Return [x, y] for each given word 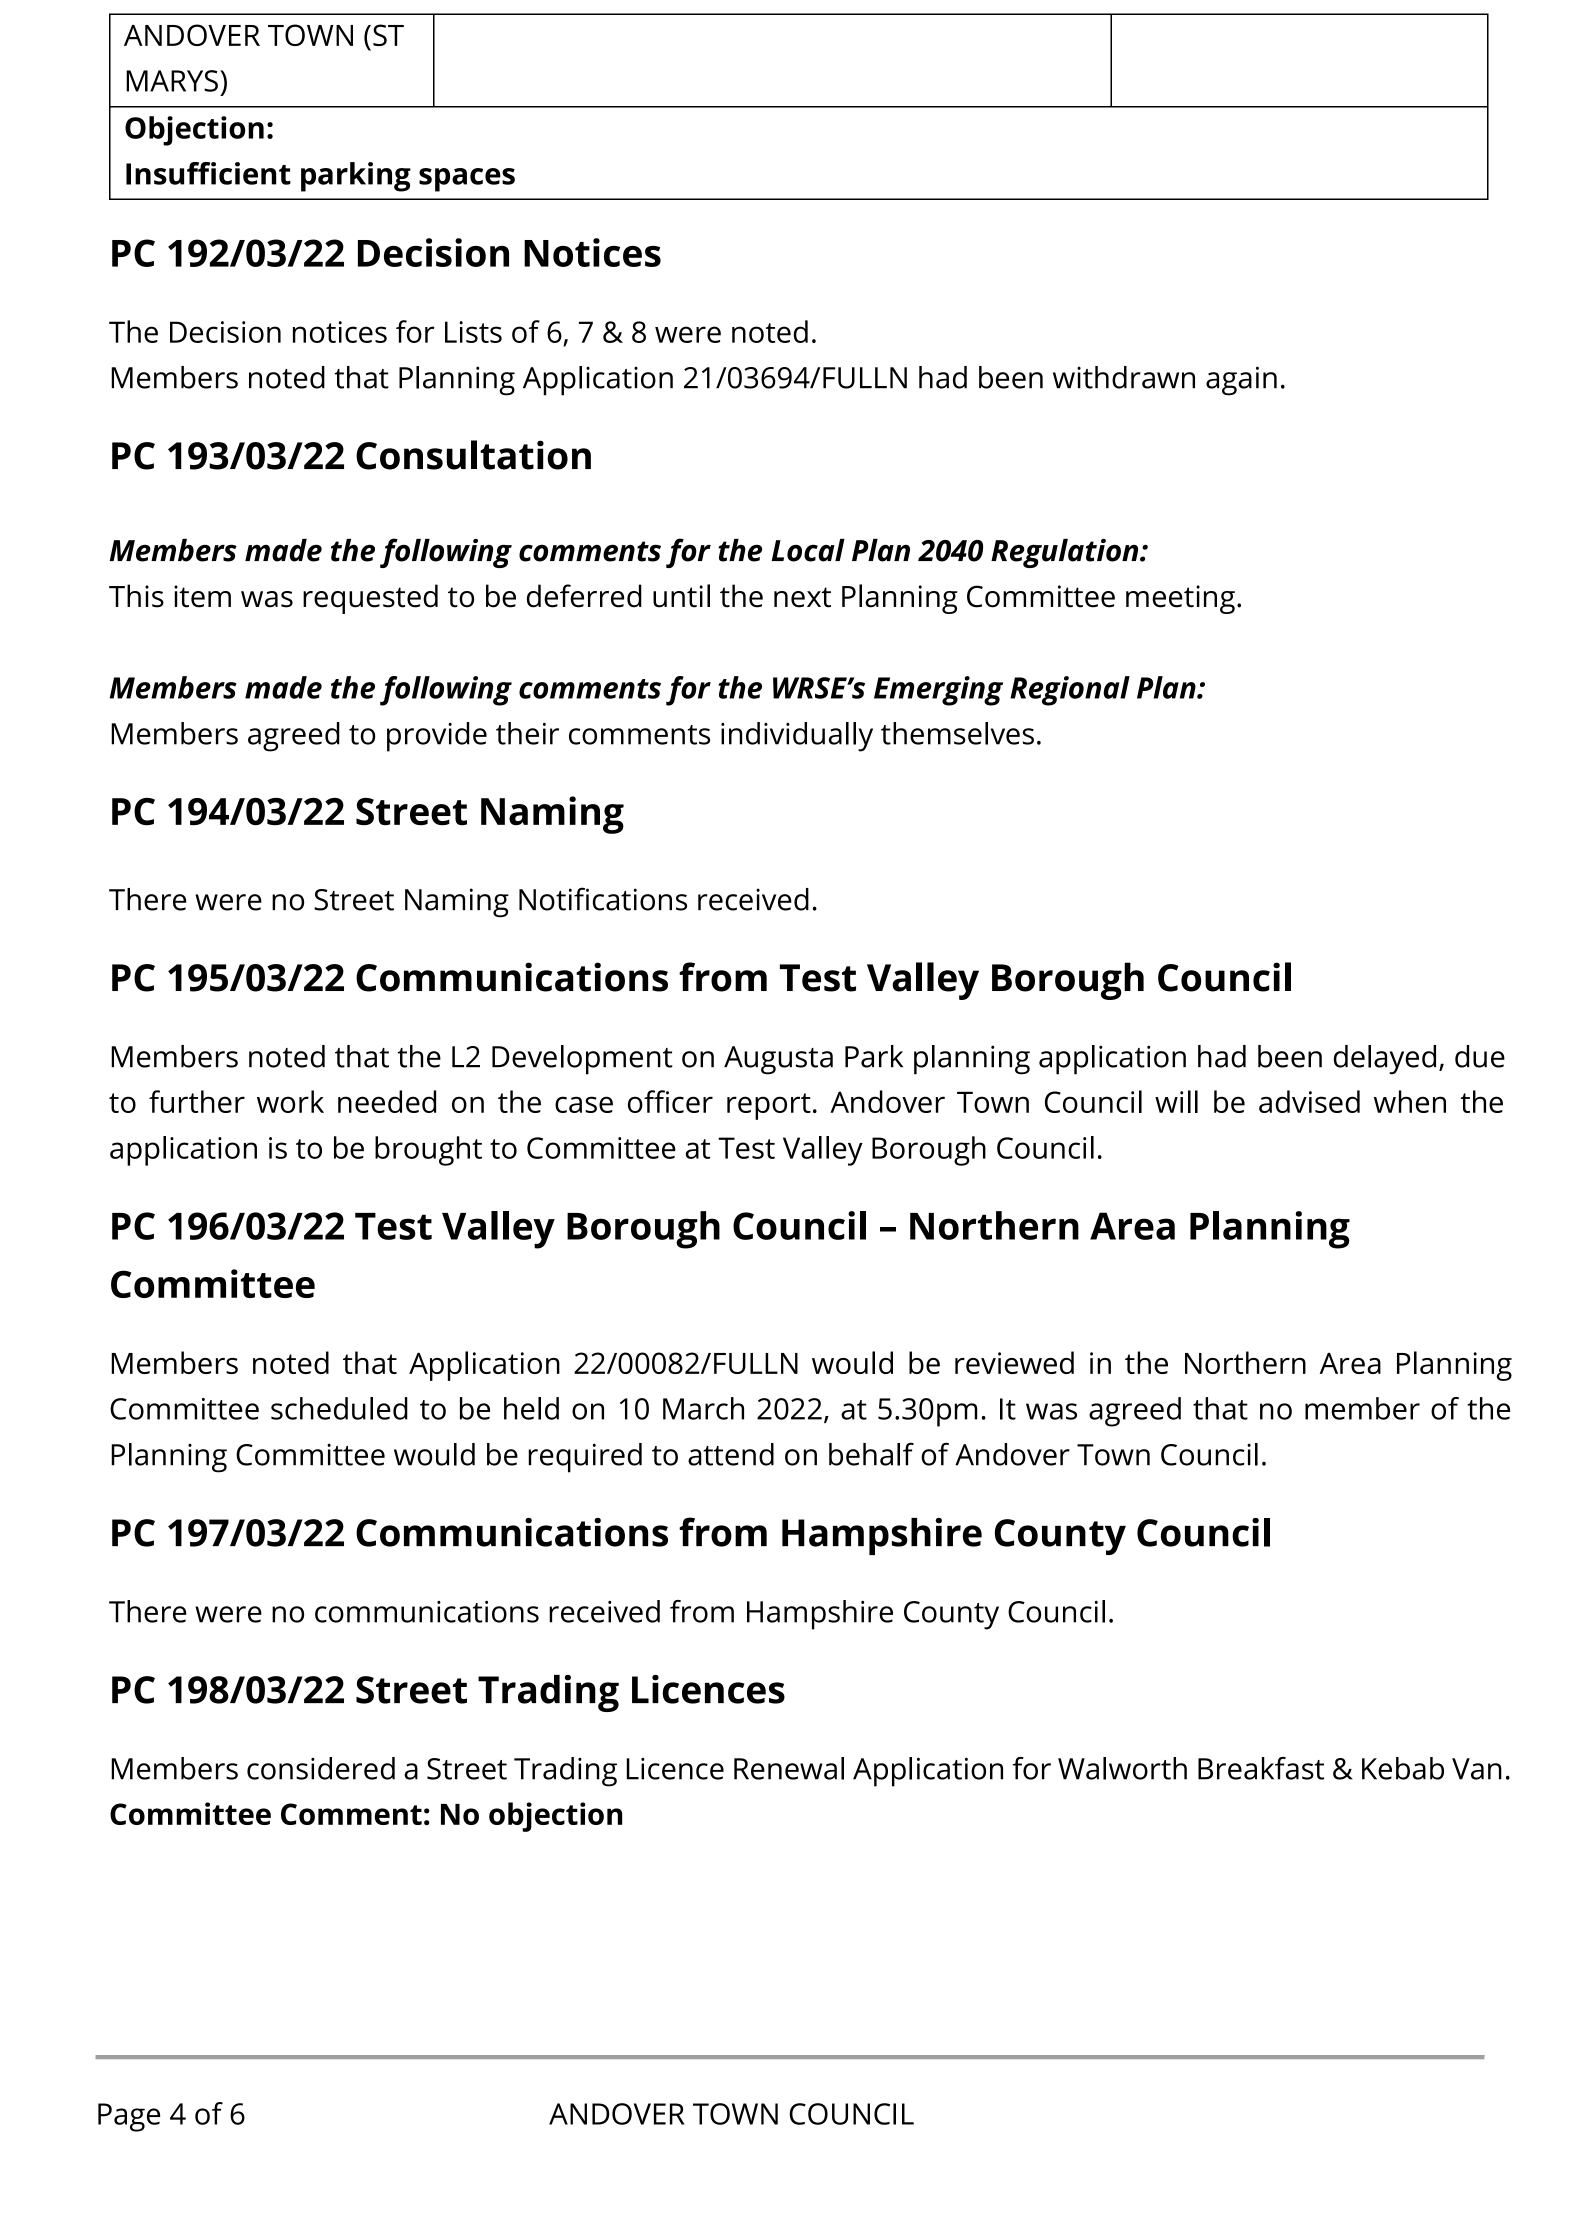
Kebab [1403, 1768]
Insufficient [208, 173]
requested [370, 599]
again [1241, 381]
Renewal [789, 1768]
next [802, 597]
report [769, 1106]
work [290, 1101]
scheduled [339, 1408]
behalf [871, 1454]
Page [129, 2117]
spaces [467, 180]
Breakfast [1261, 1768]
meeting [1180, 599]
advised [1309, 1101]
